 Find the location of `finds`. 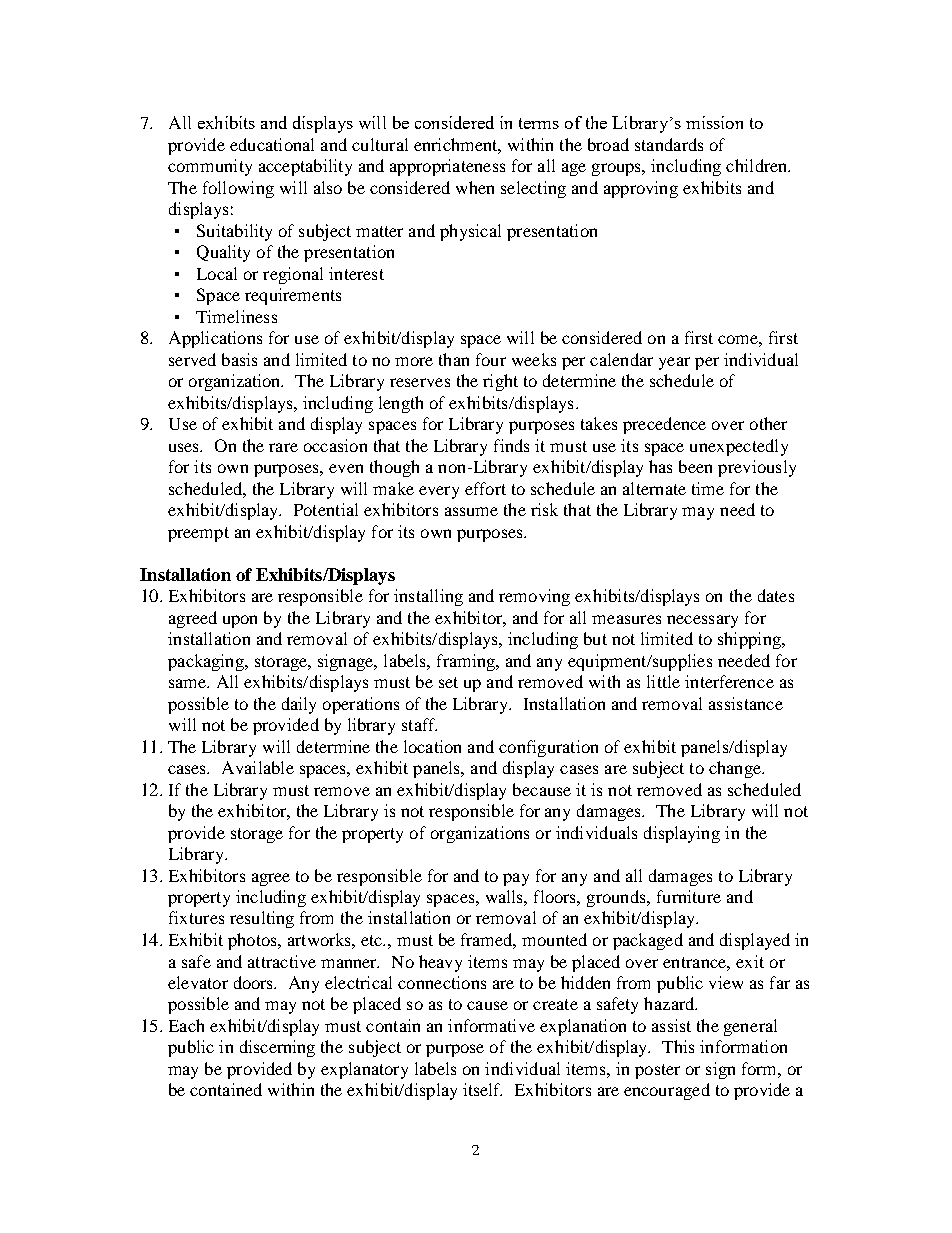

finds is located at coordinates (511, 445).
